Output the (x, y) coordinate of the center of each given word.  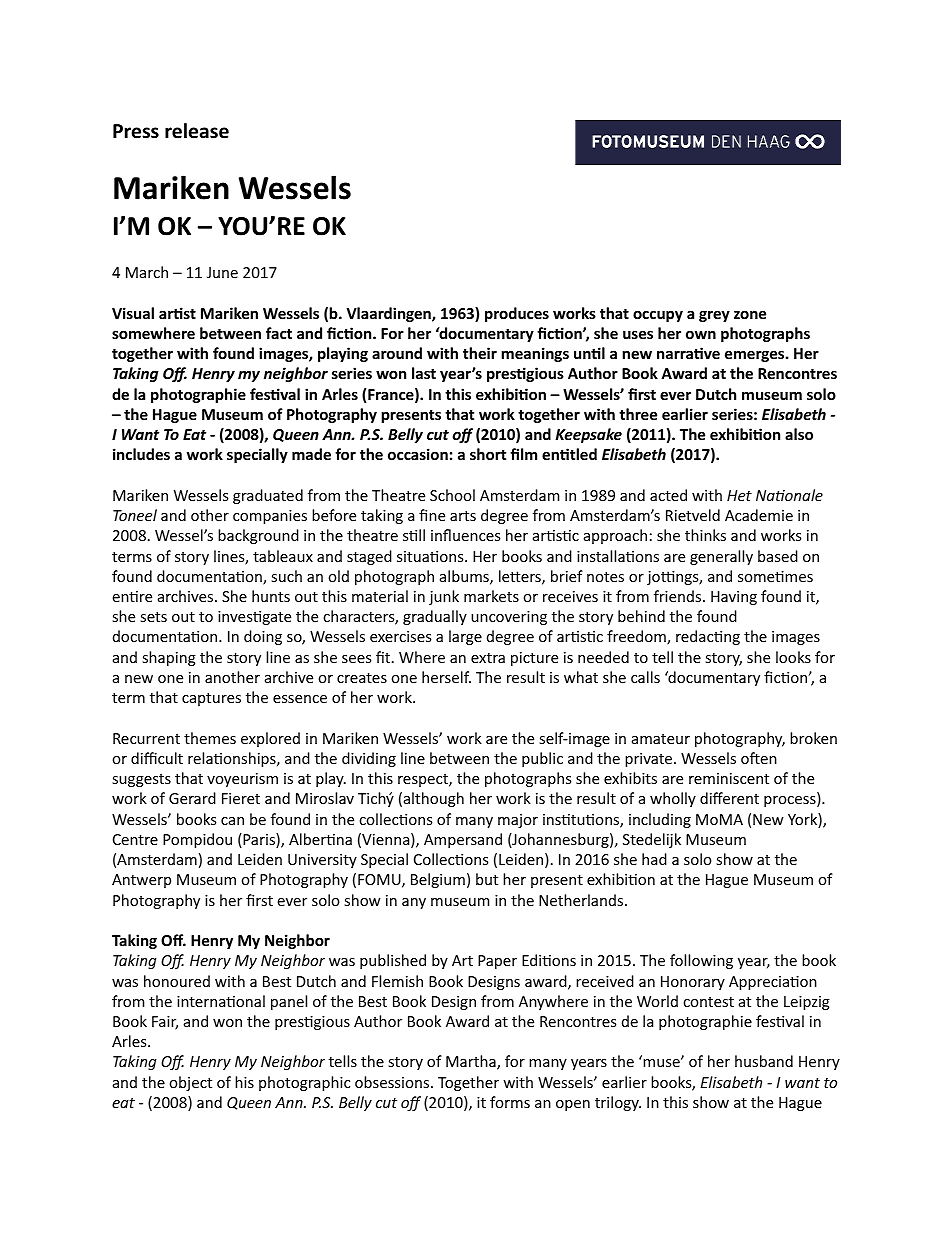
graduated (268, 496)
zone (750, 314)
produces (517, 314)
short (488, 454)
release (197, 131)
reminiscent (729, 778)
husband (764, 1061)
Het (739, 495)
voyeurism (242, 780)
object (190, 1083)
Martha (472, 1062)
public (542, 759)
